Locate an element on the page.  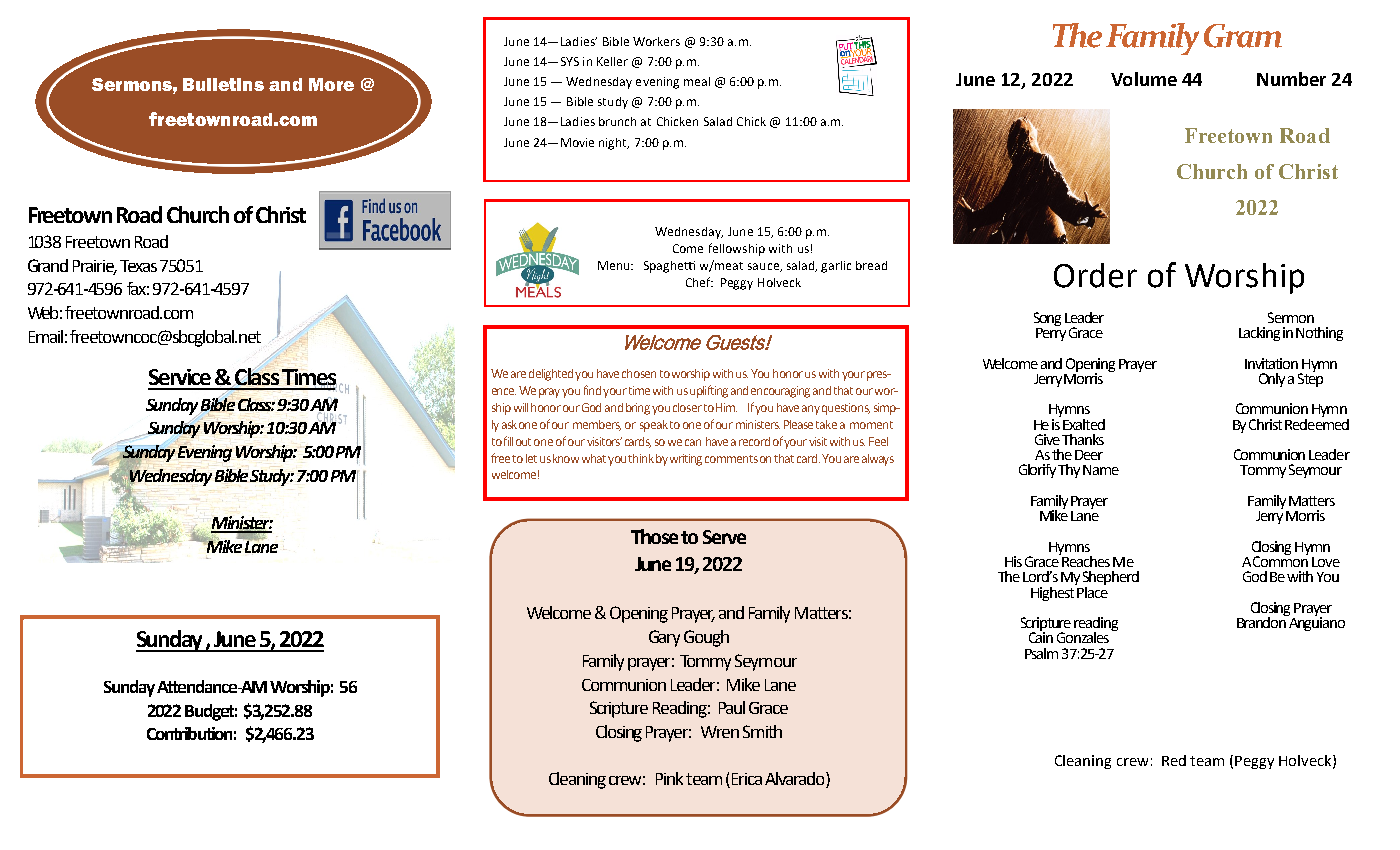
Workers is located at coordinates (656, 41).
